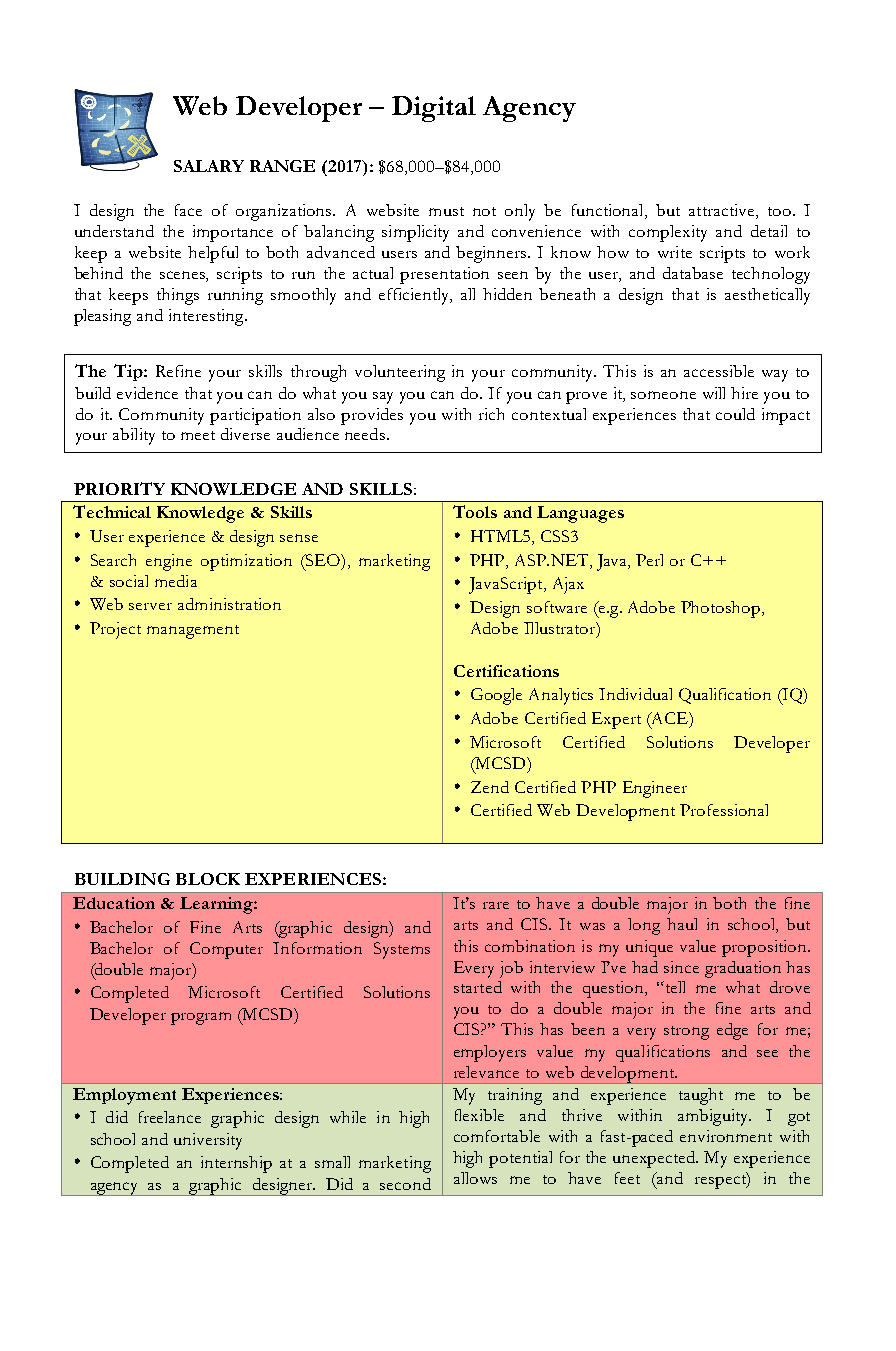  I want to click on university, so click(208, 1141).
